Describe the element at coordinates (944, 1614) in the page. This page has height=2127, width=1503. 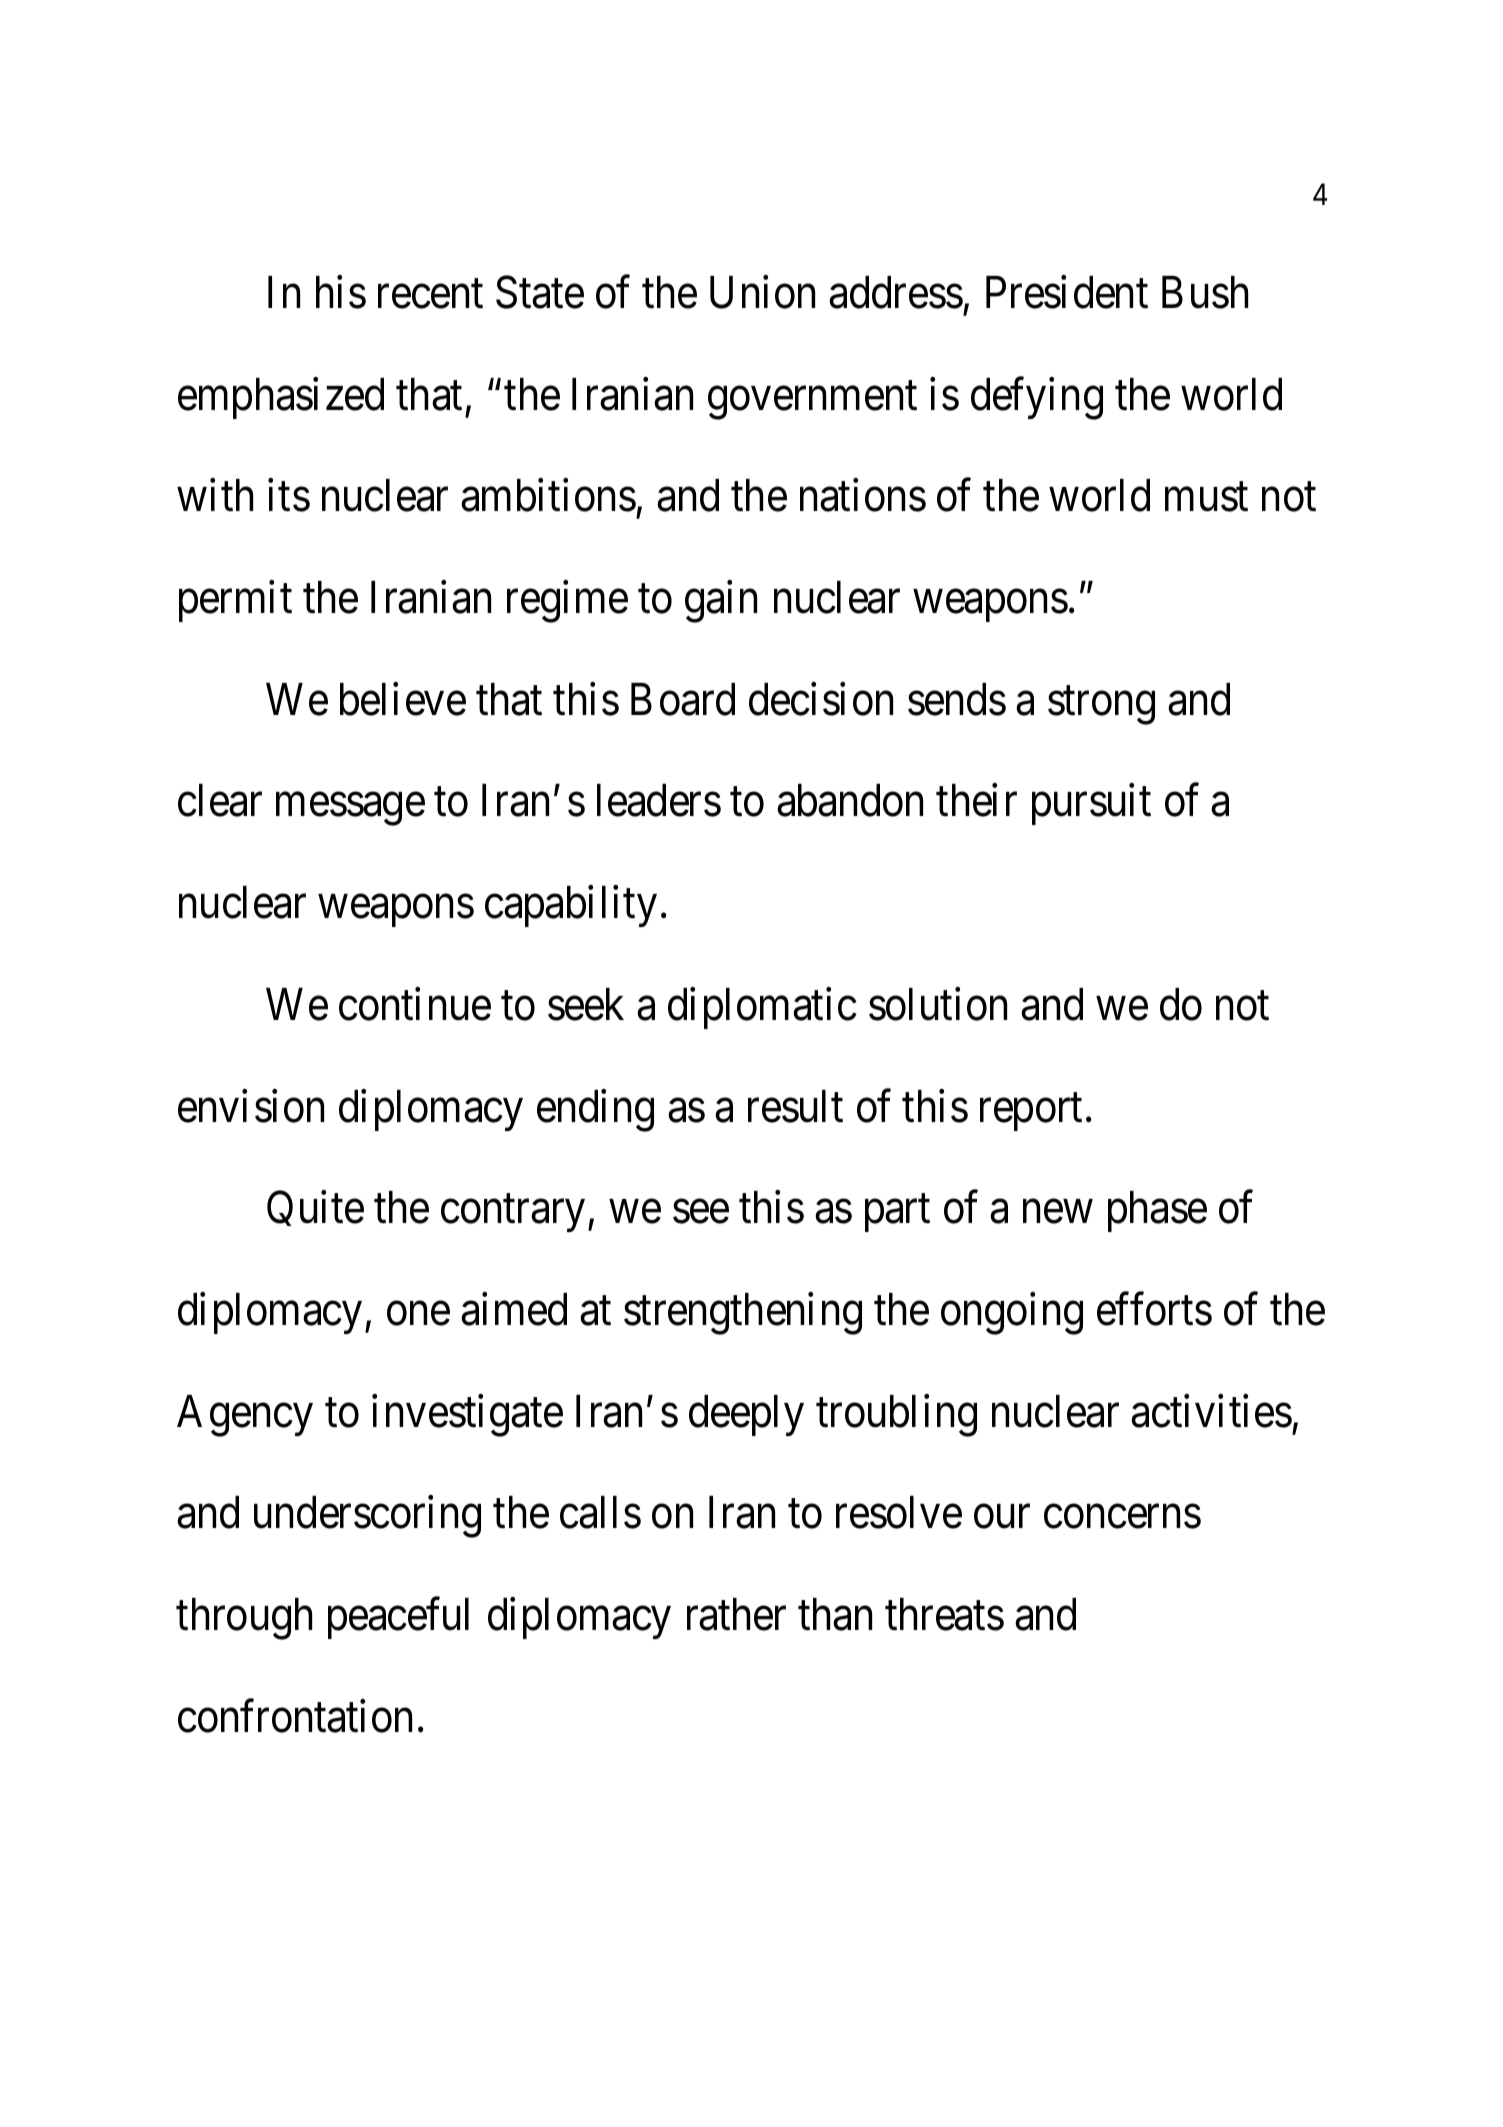
I see `threats` at that location.
